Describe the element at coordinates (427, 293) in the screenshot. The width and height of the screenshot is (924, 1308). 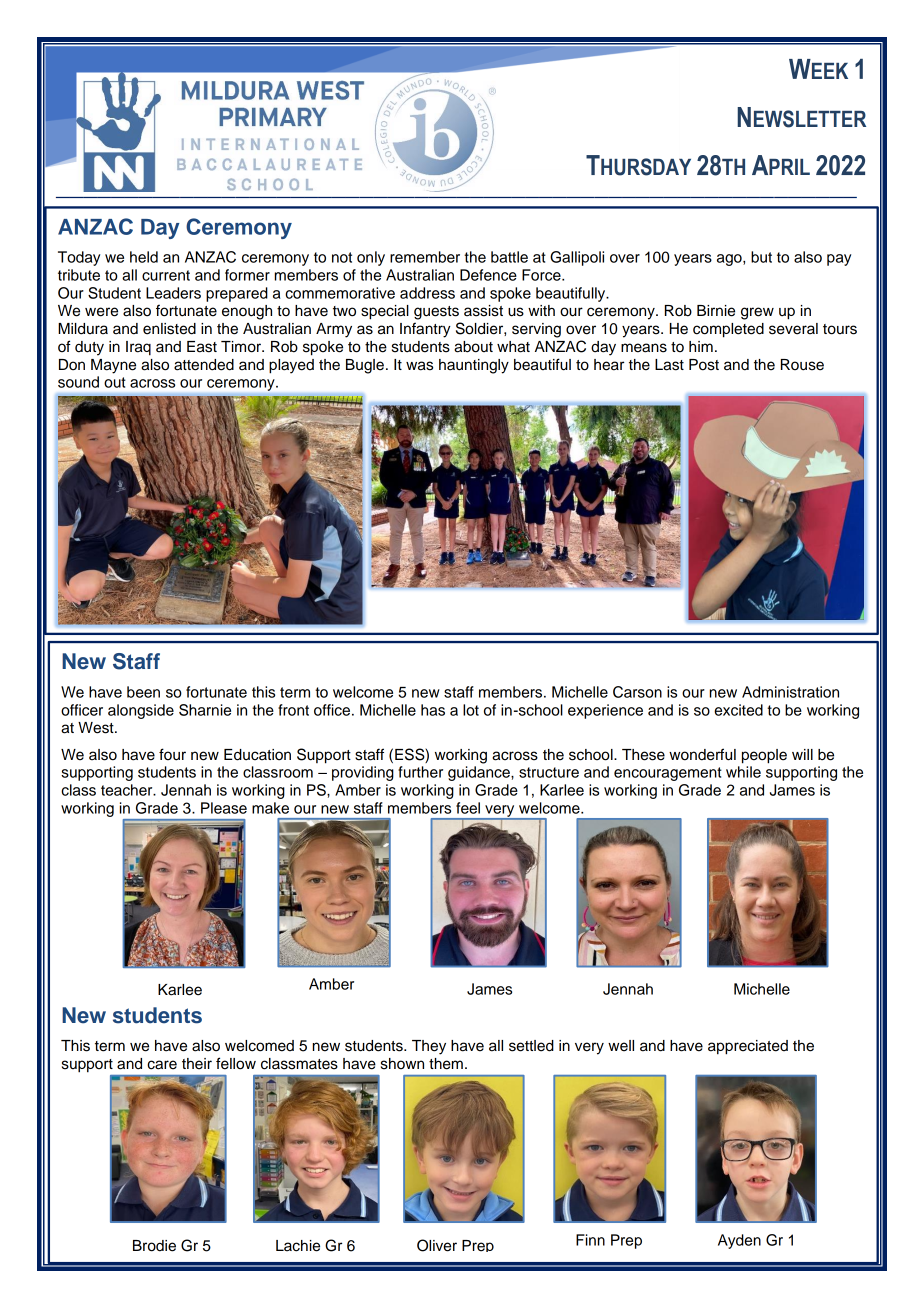
I see `address` at that location.
